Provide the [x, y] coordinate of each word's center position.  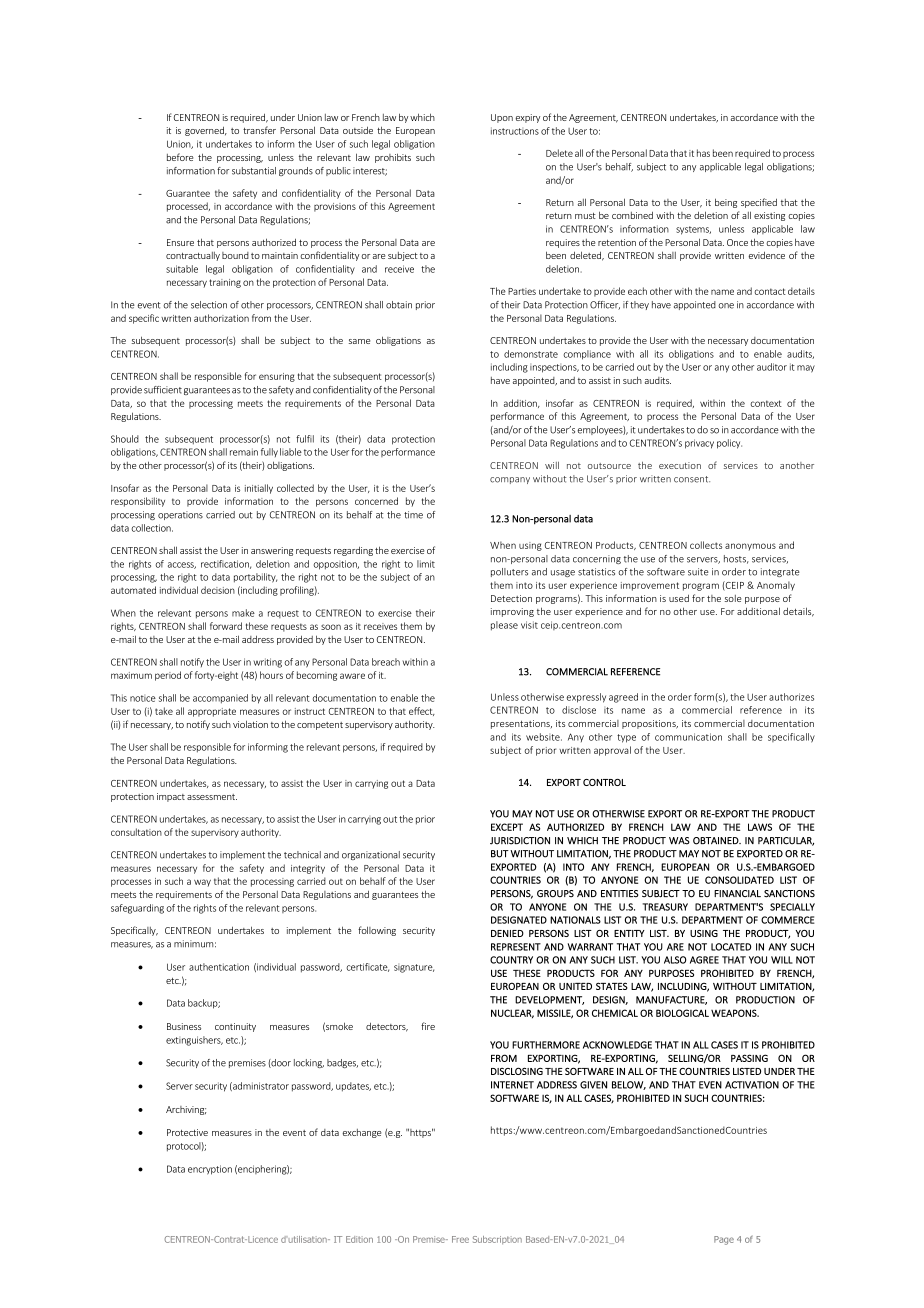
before [180, 157]
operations [180, 515]
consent [692, 479]
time [413, 515]
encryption [210, 1170]
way [202, 883]
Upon [502, 118]
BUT [500, 854]
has [703, 153]
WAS [679, 841]
